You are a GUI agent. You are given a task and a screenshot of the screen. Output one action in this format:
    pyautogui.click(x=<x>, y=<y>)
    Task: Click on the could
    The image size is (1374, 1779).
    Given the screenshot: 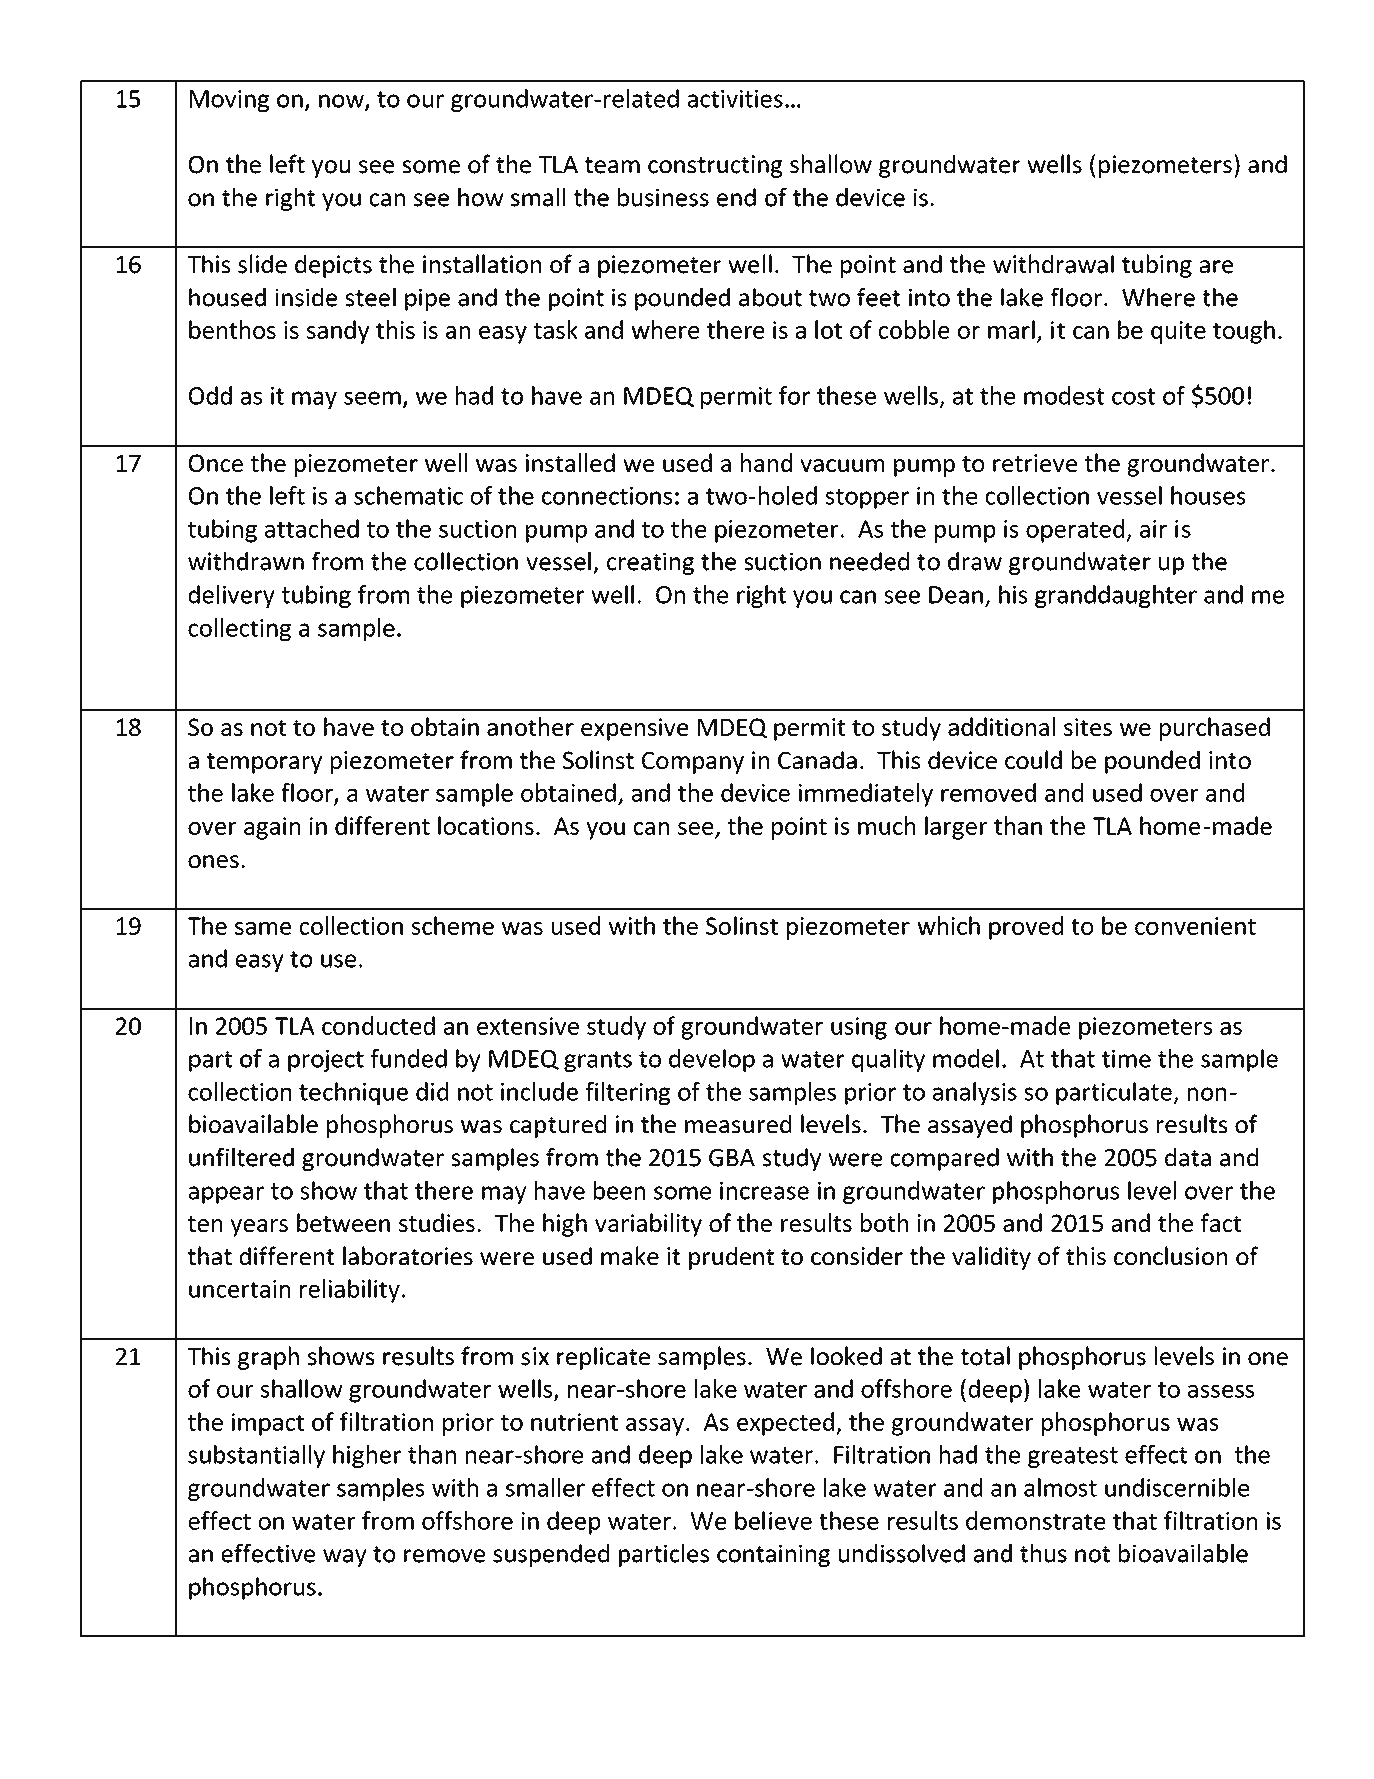 What is the action you would take?
    pyautogui.click(x=1033, y=759)
